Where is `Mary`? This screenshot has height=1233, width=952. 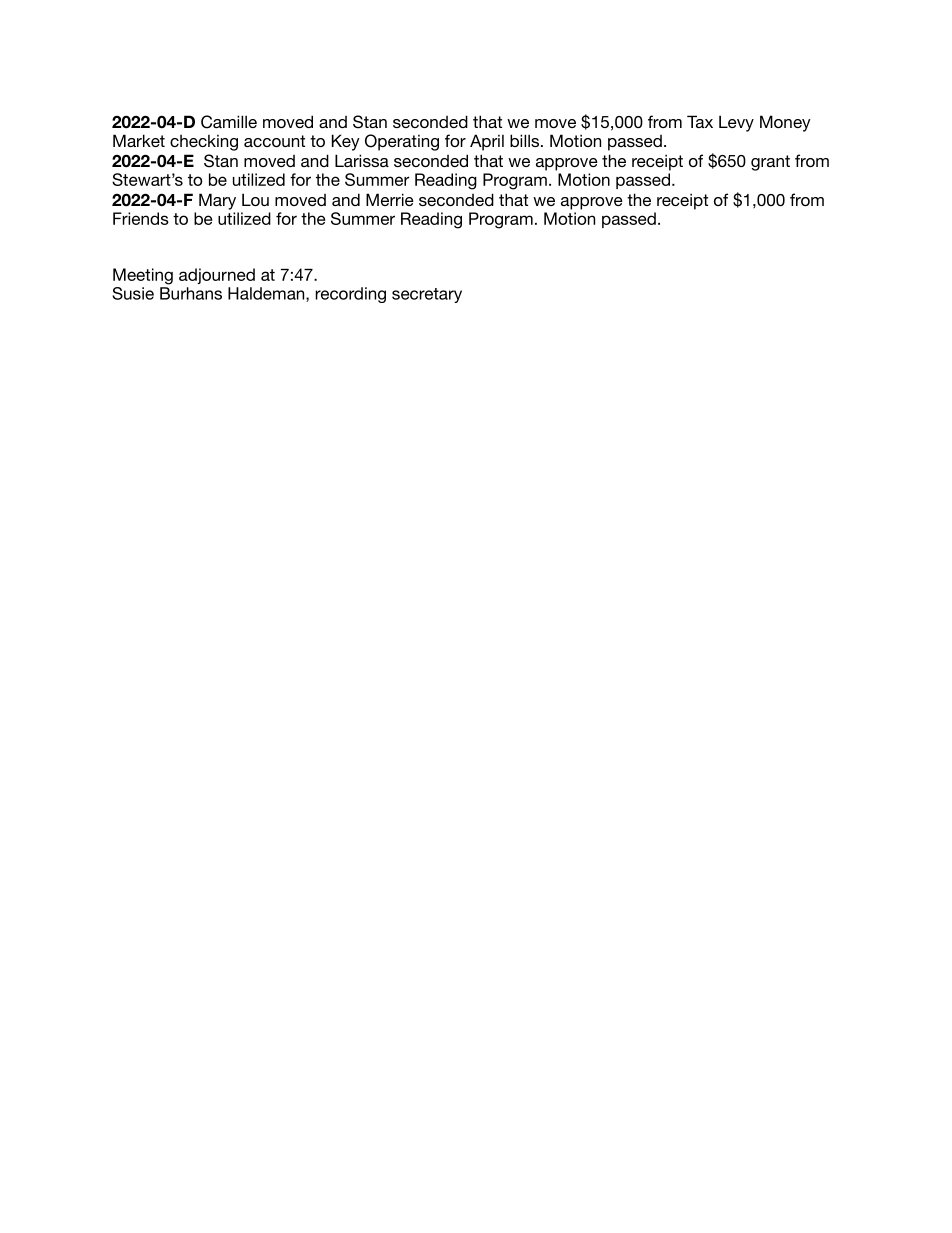
Mary is located at coordinates (217, 201).
